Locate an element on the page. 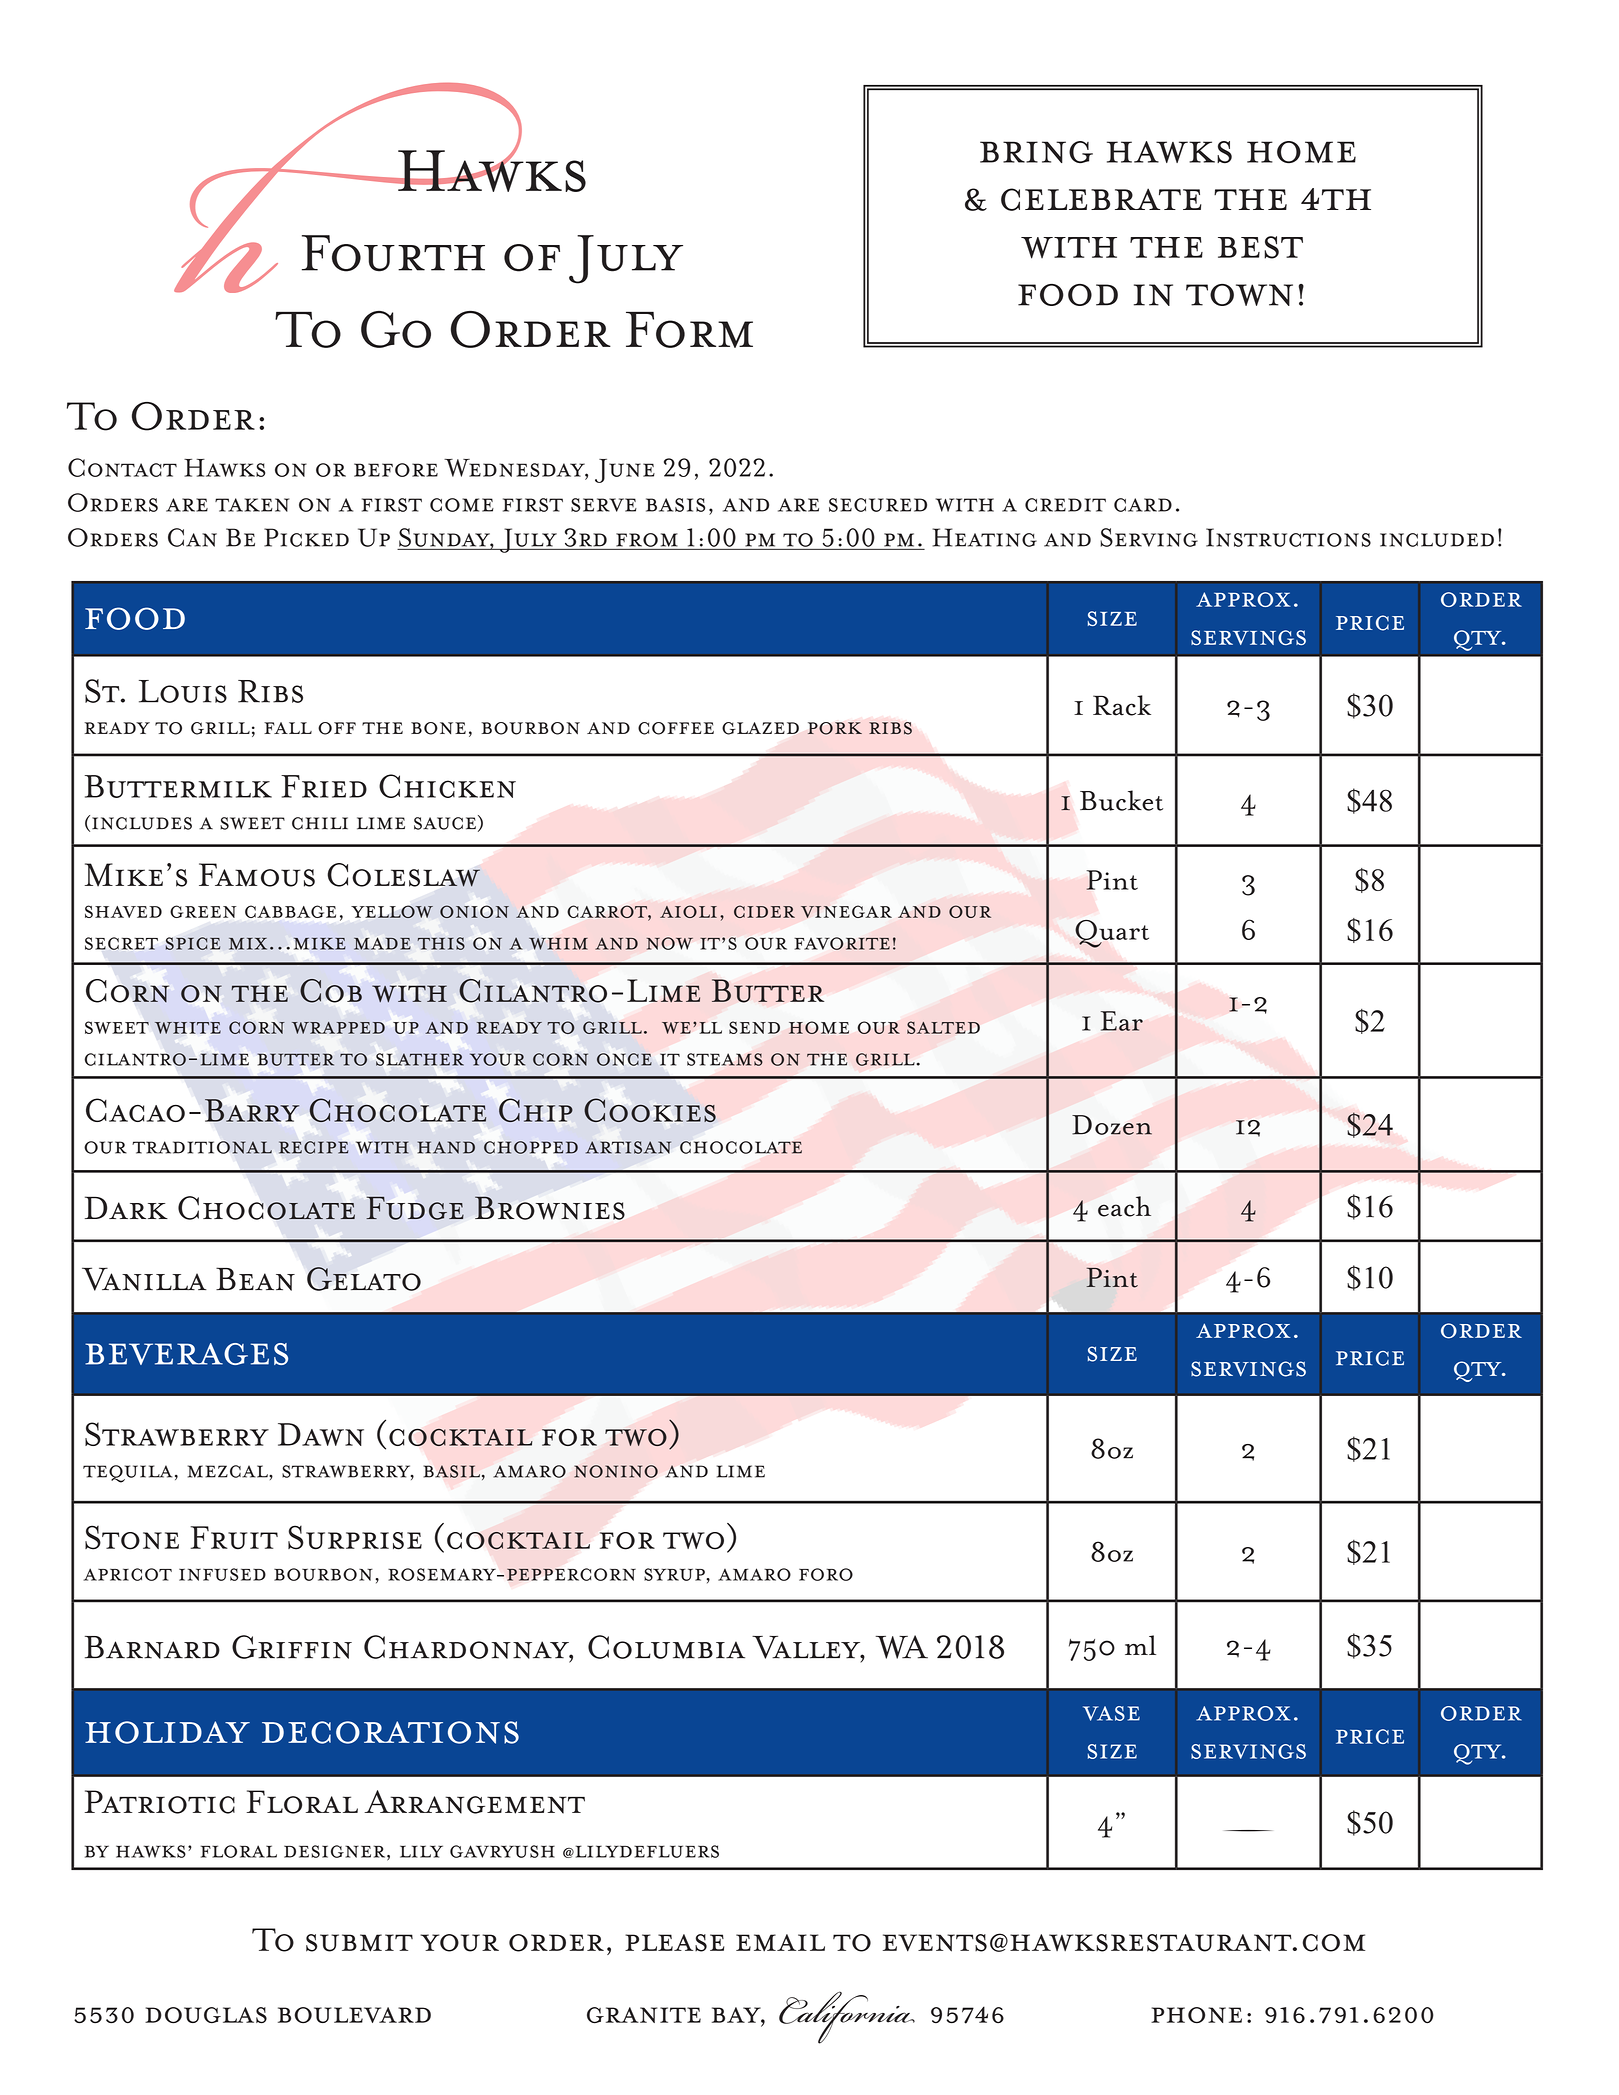 The width and height of the page is (1619, 2095). Form is located at coordinates (689, 329).
